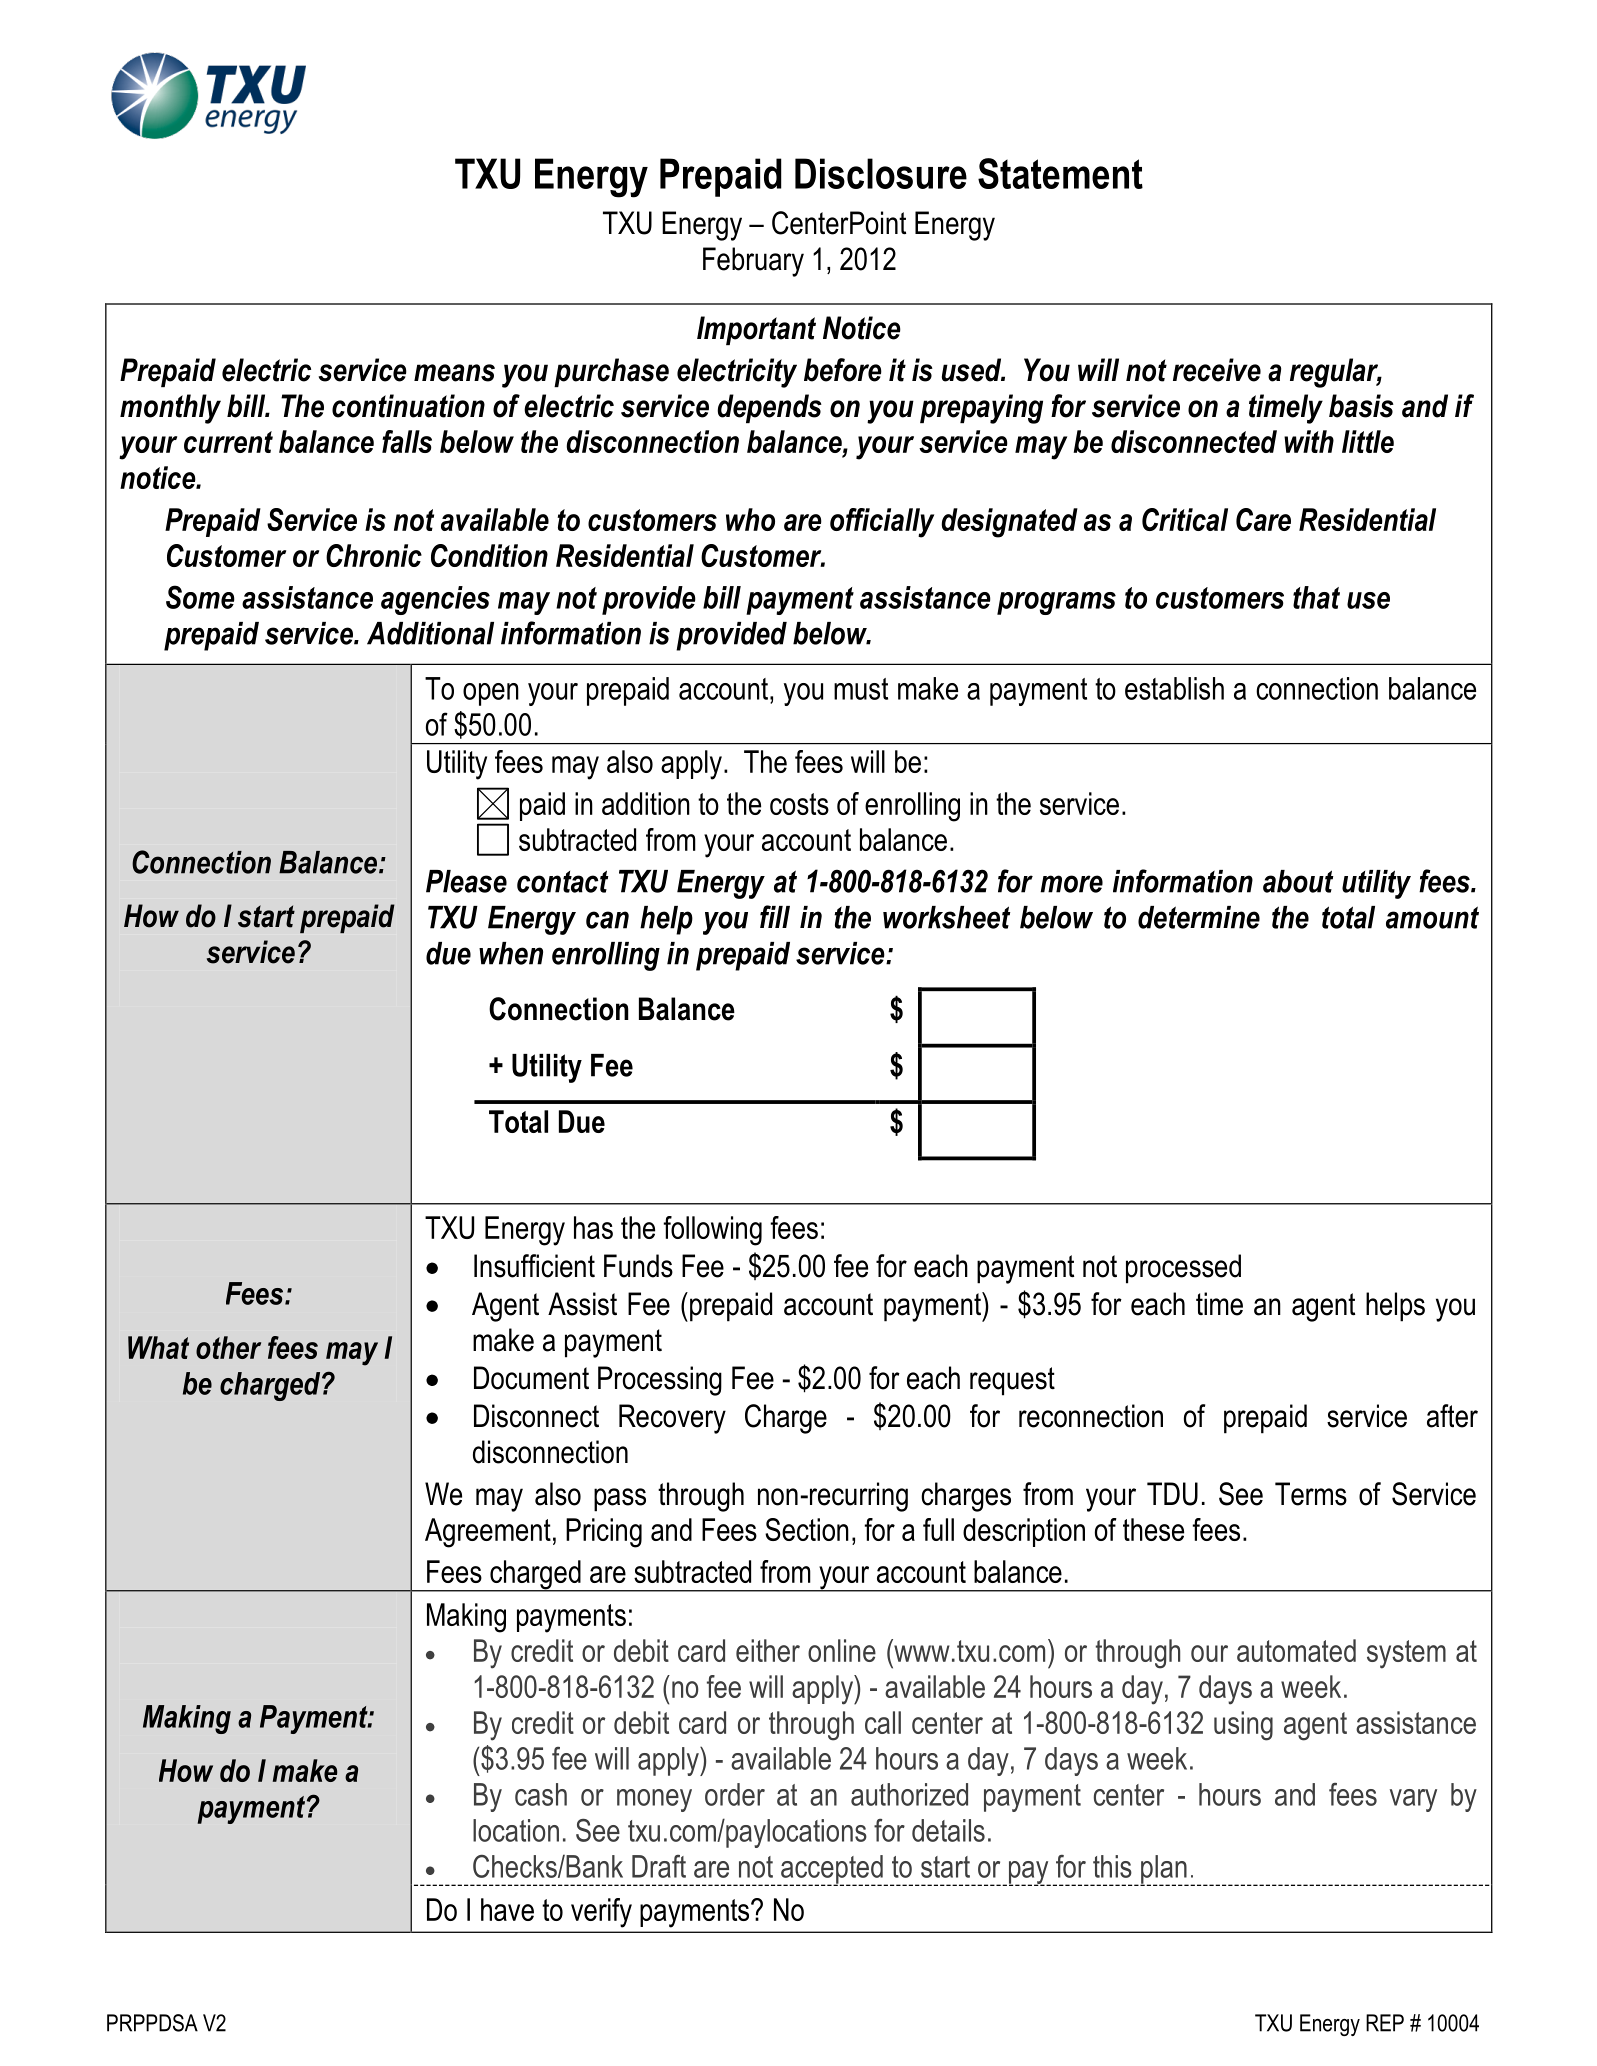  Describe the element at coordinates (775, 916) in the screenshot. I see `fill` at that location.
